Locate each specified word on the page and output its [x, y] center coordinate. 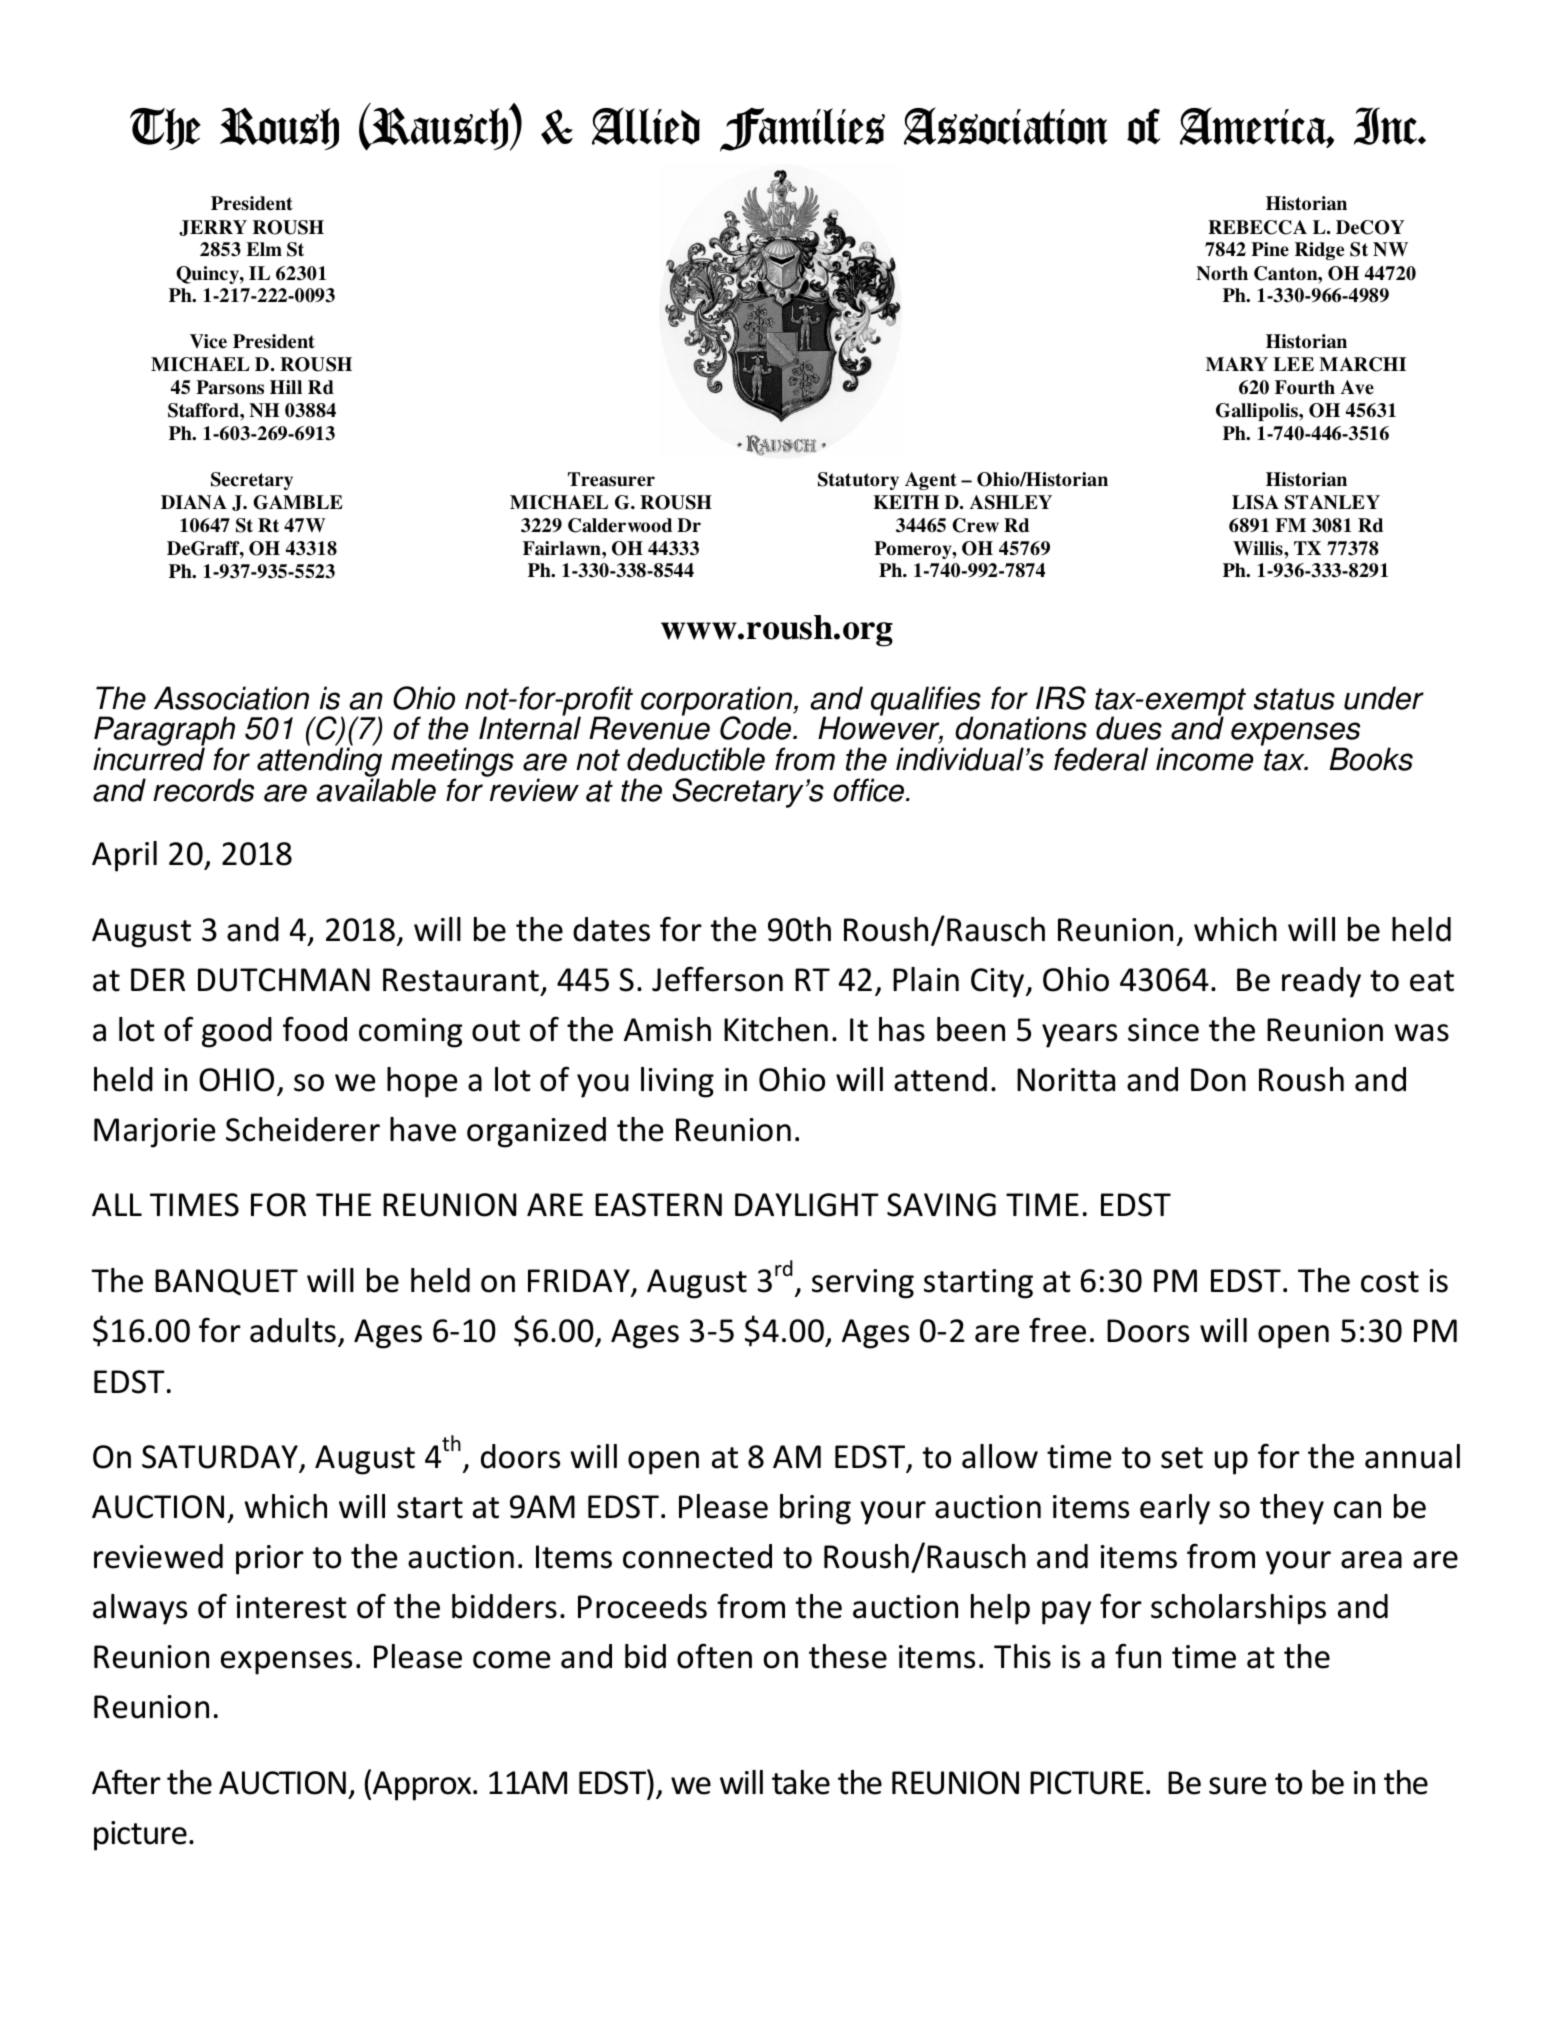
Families [802, 129]
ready [1321, 982]
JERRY [213, 228]
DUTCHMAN [284, 980]
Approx [423, 1786]
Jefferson [717, 979]
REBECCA [1257, 227]
